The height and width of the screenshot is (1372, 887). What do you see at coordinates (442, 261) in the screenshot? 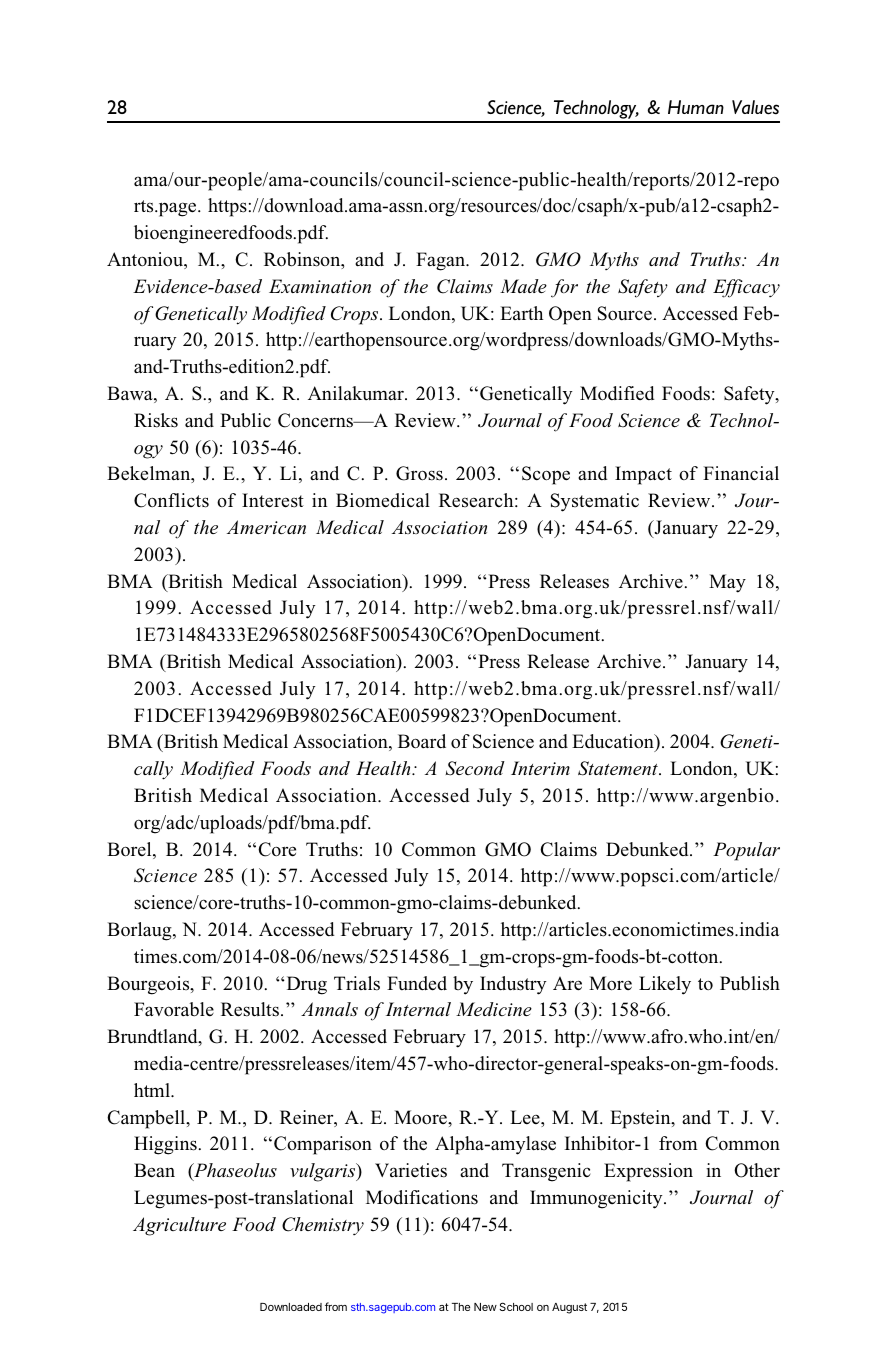
I see `Fagan` at bounding box center [442, 261].
